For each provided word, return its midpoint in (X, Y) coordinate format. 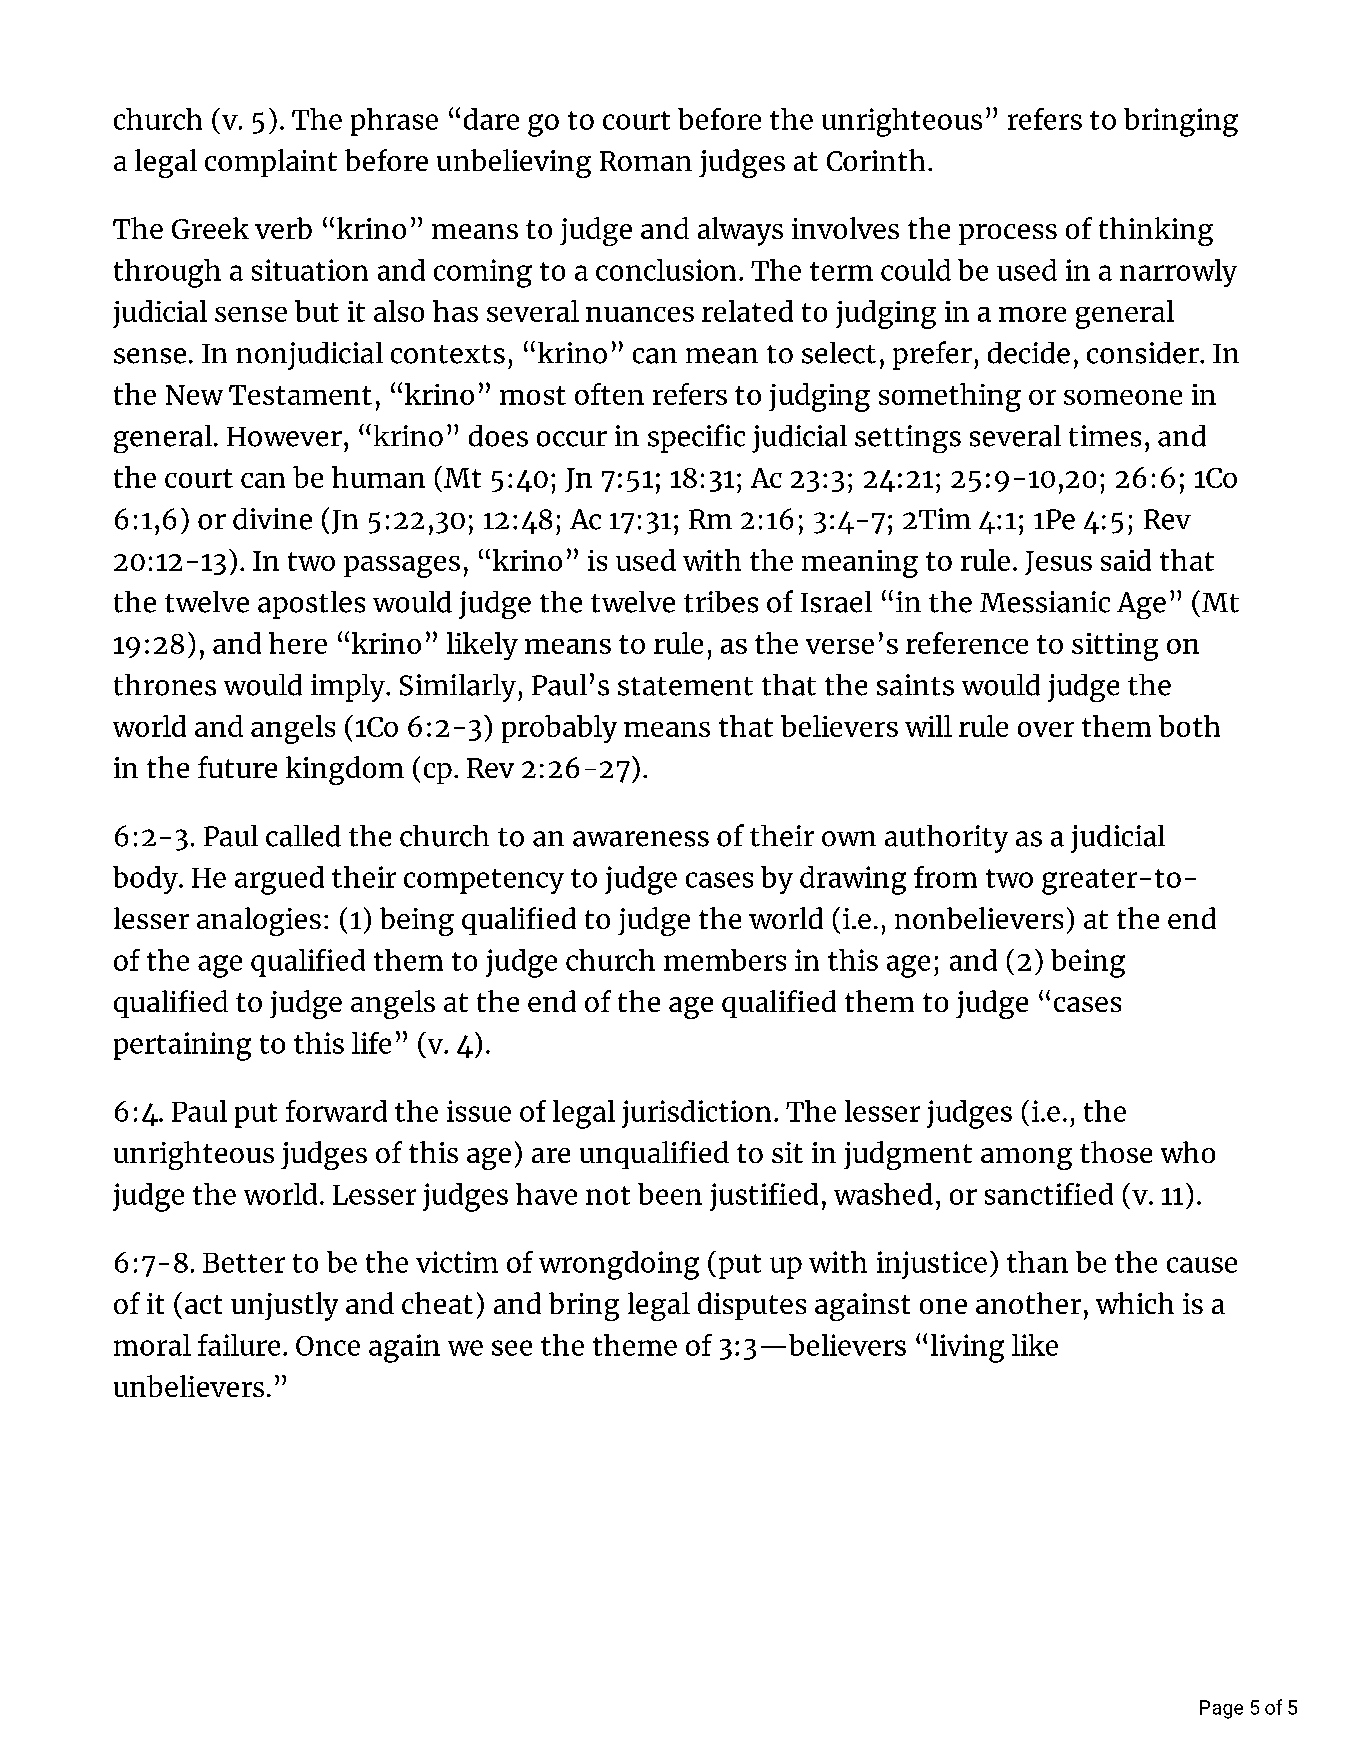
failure (239, 1345)
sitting (1115, 647)
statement (685, 686)
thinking (1156, 231)
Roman (646, 161)
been (670, 1194)
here (298, 643)
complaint (271, 163)
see (512, 1348)
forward (336, 1111)
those (1116, 1152)
